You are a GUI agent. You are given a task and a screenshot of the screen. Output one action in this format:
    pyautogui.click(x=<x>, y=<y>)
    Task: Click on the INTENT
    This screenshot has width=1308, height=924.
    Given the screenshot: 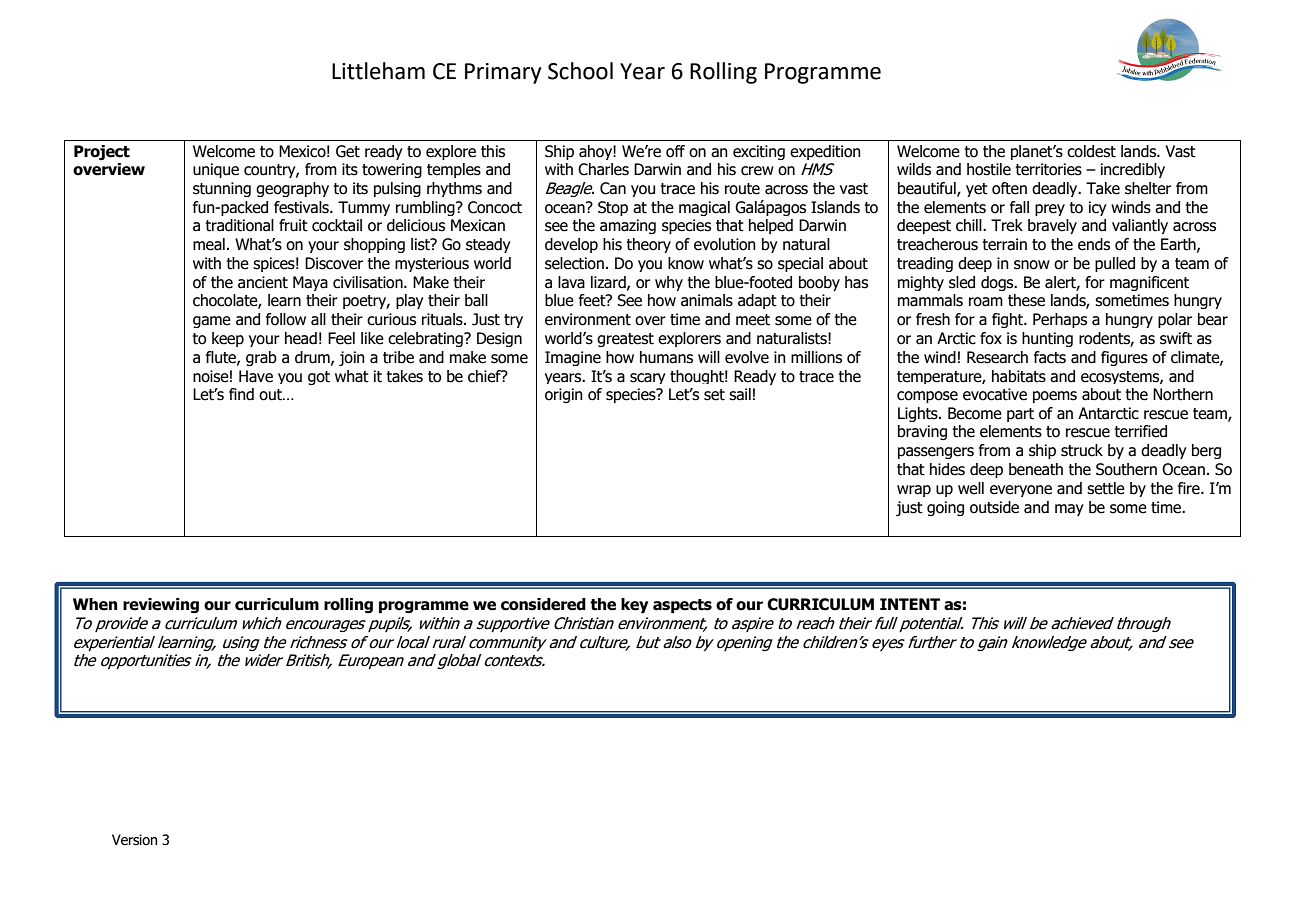 What is the action you would take?
    pyautogui.click(x=910, y=604)
